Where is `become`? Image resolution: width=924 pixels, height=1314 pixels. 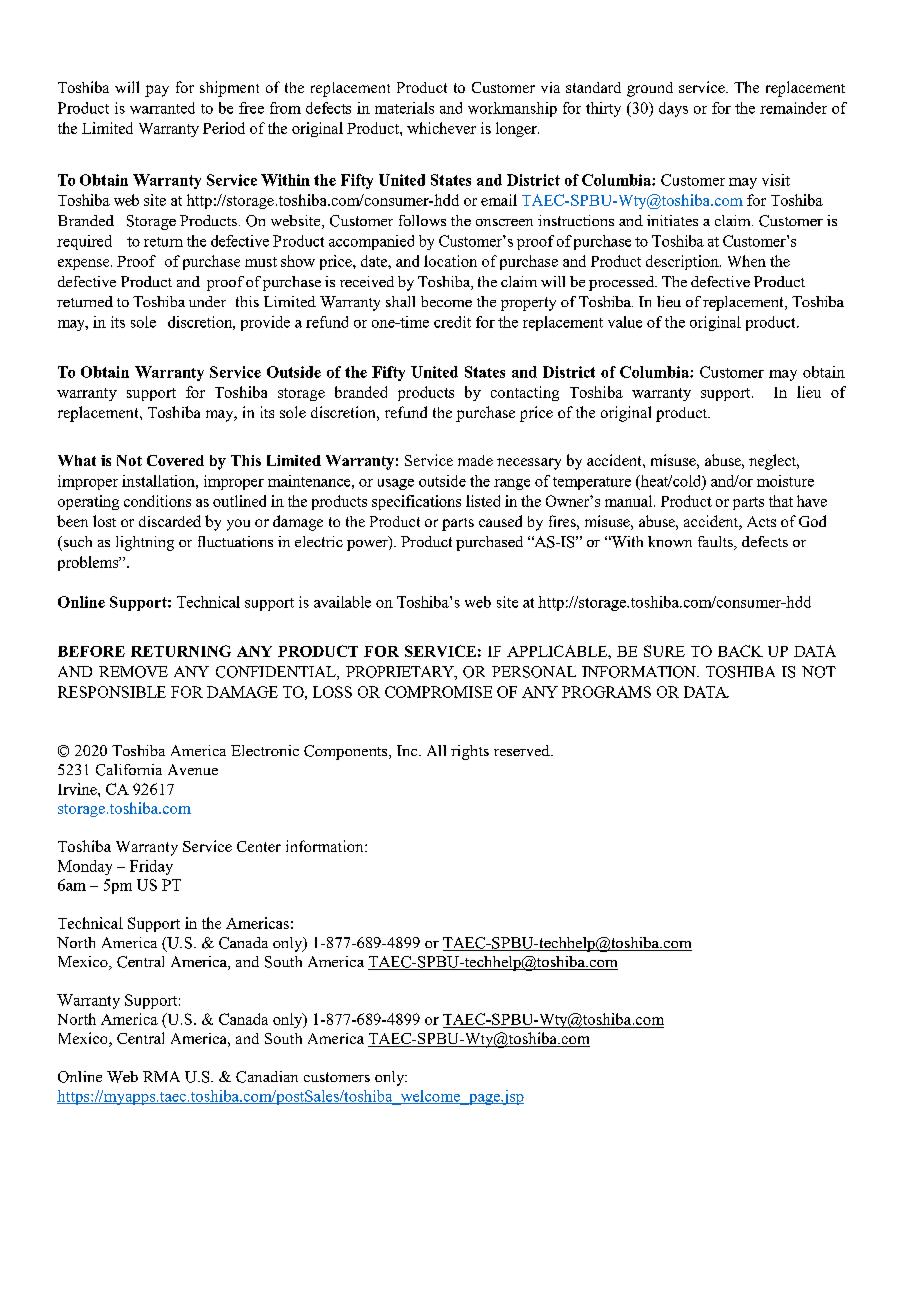
become is located at coordinates (446, 301).
